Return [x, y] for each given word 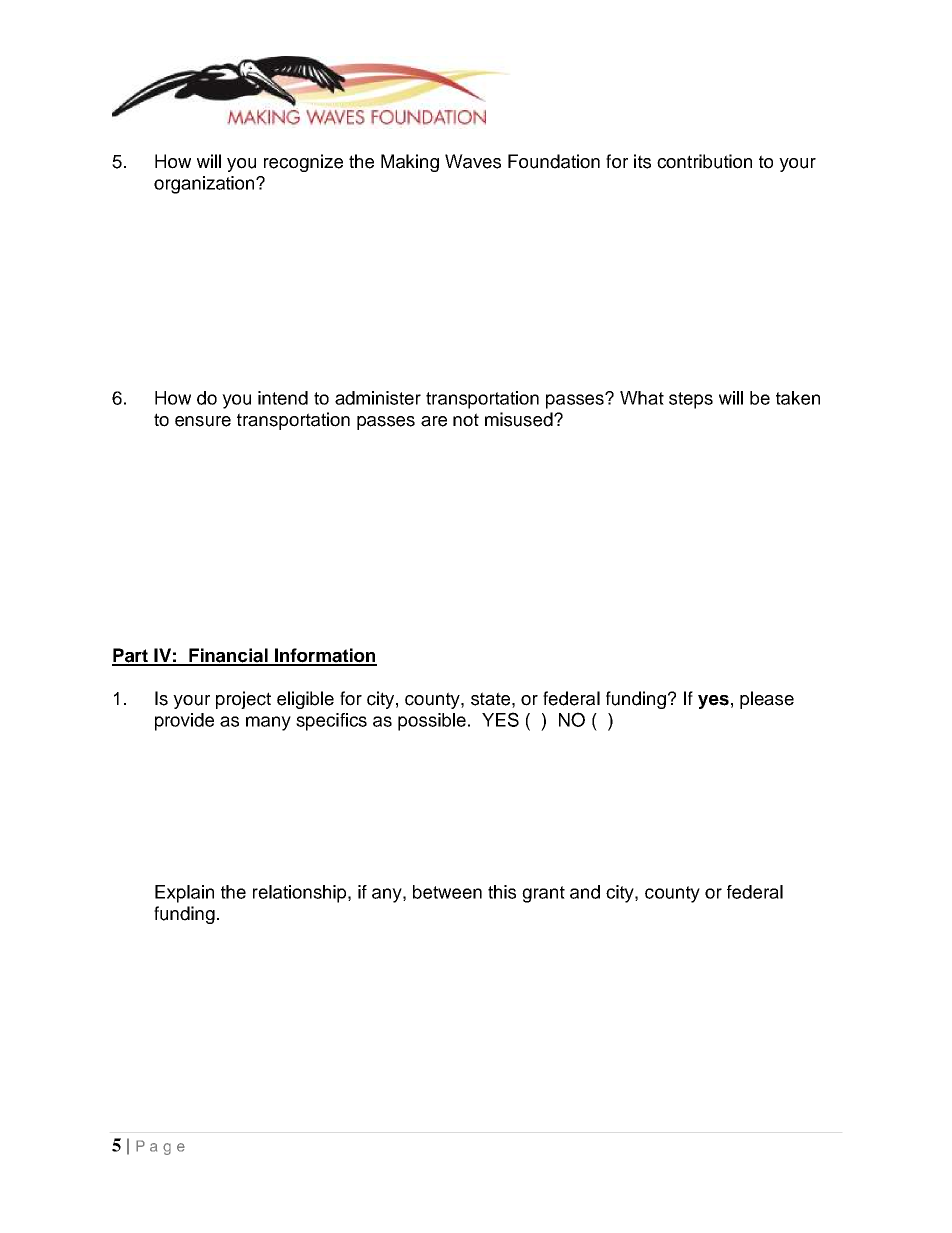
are [434, 421]
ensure [203, 421]
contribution [704, 161]
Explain [184, 894]
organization [205, 185]
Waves [473, 161]
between [447, 892]
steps [691, 400]
